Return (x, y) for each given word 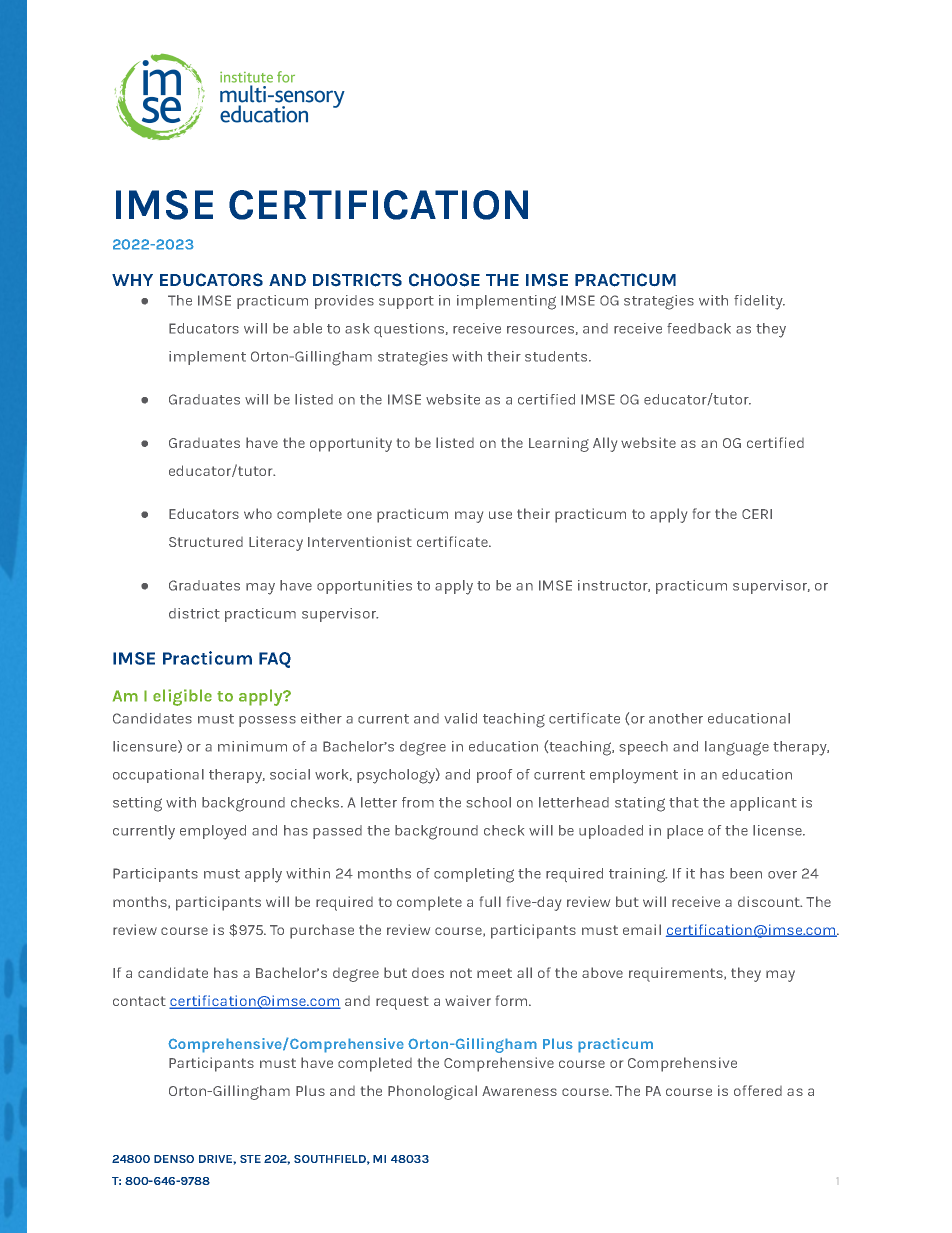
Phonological (432, 1092)
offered (758, 1090)
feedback (699, 328)
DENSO (174, 1159)
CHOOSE (444, 280)
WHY (132, 280)
